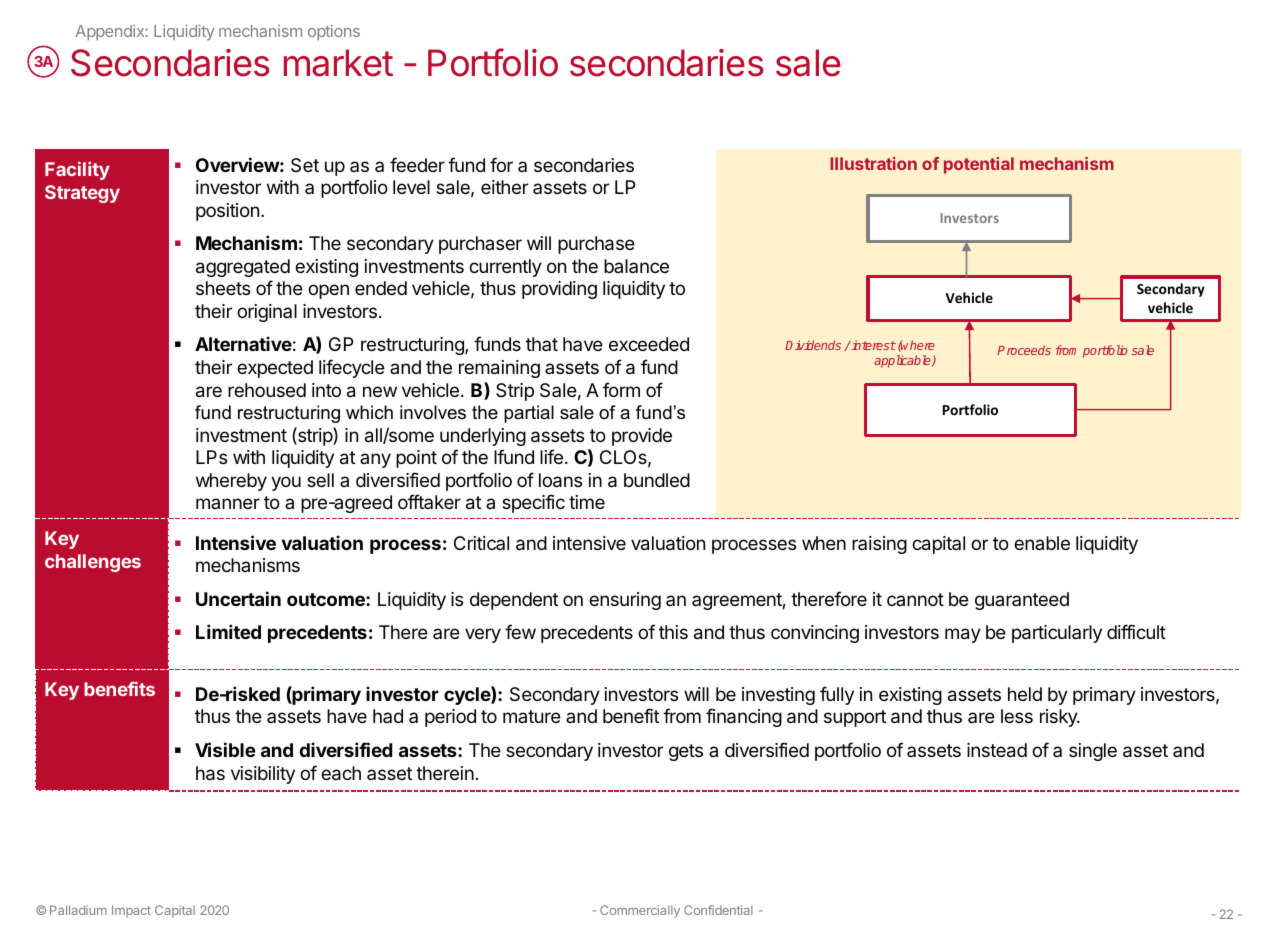  Describe the element at coordinates (636, 266) in the document. I see `balance` at that location.
